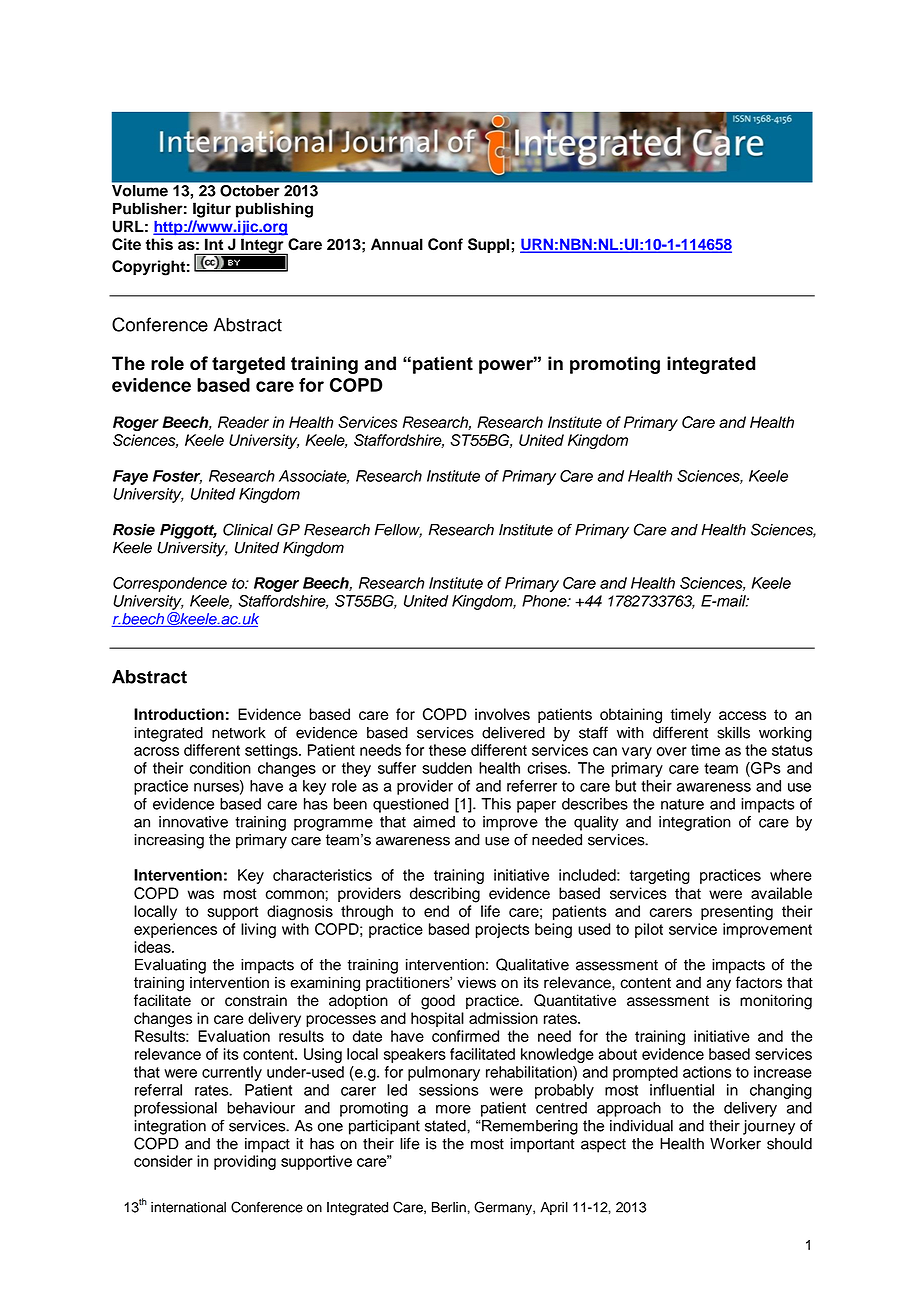 This screenshot has height=1308, width=924. I want to click on Annual, so click(397, 244).
